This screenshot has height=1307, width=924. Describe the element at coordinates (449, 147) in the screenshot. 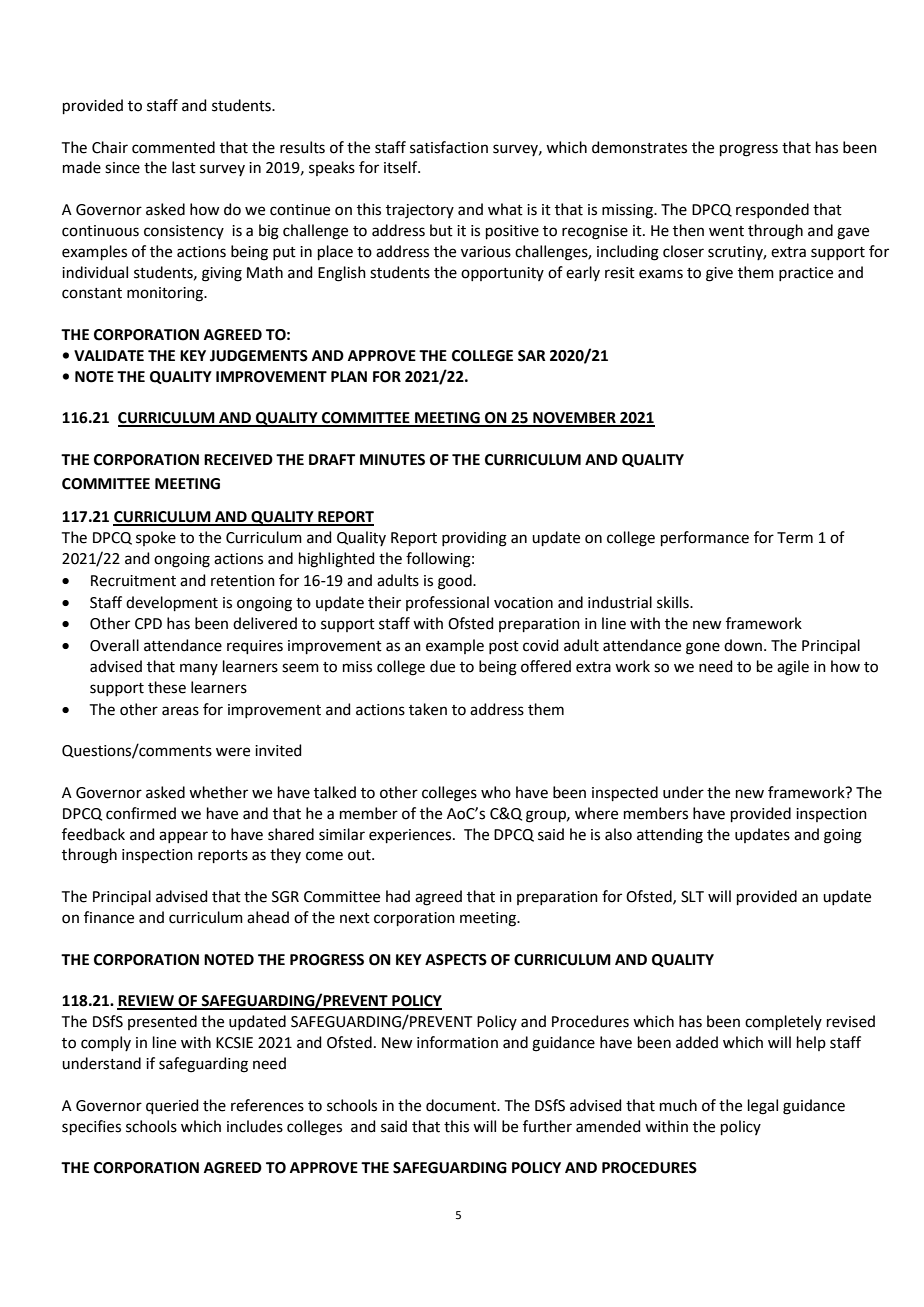

I see `satisfaction` at that location.
